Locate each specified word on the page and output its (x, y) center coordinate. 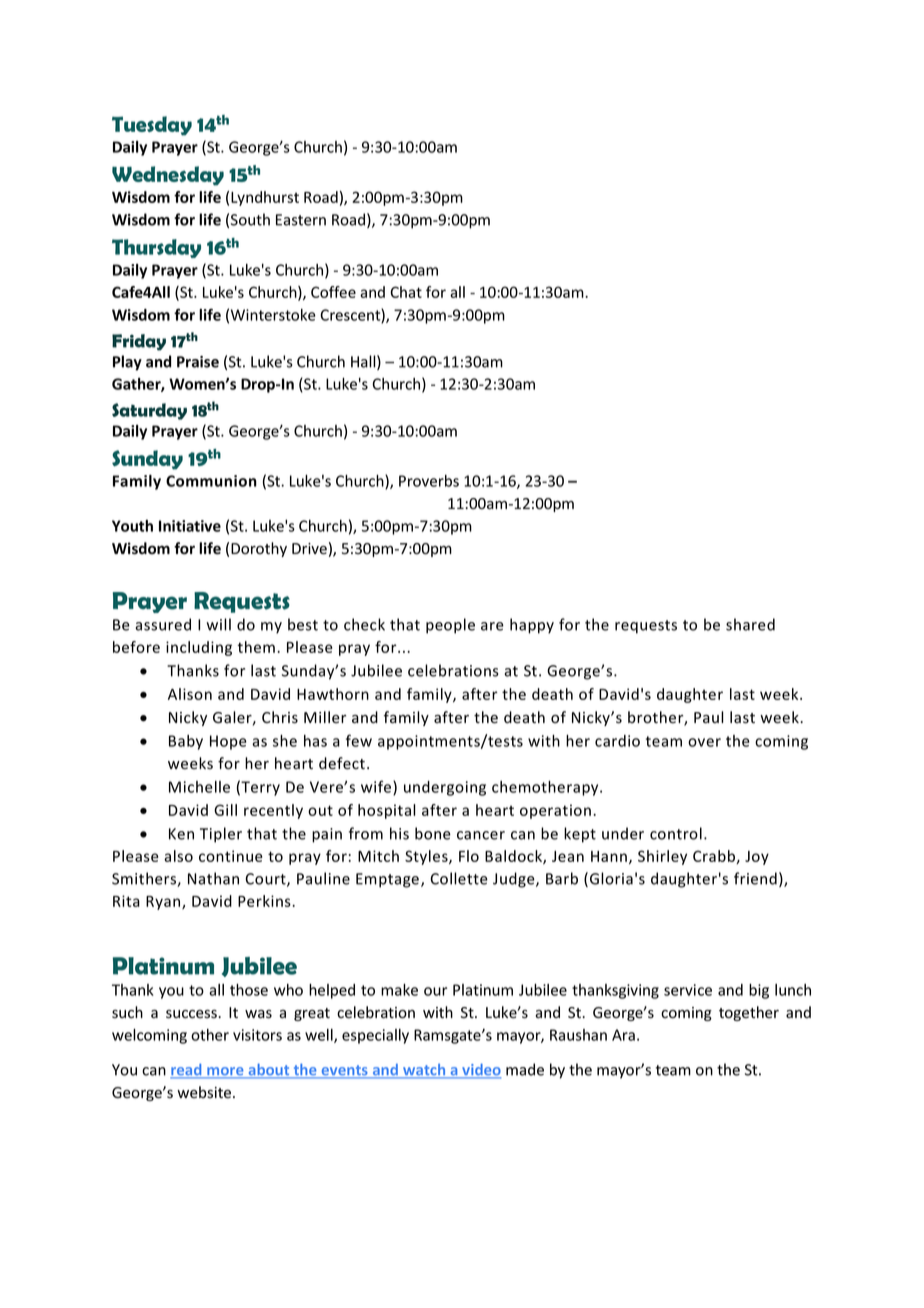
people (450, 626)
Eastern (301, 220)
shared (750, 624)
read (187, 1071)
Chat (406, 292)
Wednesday (168, 176)
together (749, 1013)
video (480, 1071)
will (218, 624)
